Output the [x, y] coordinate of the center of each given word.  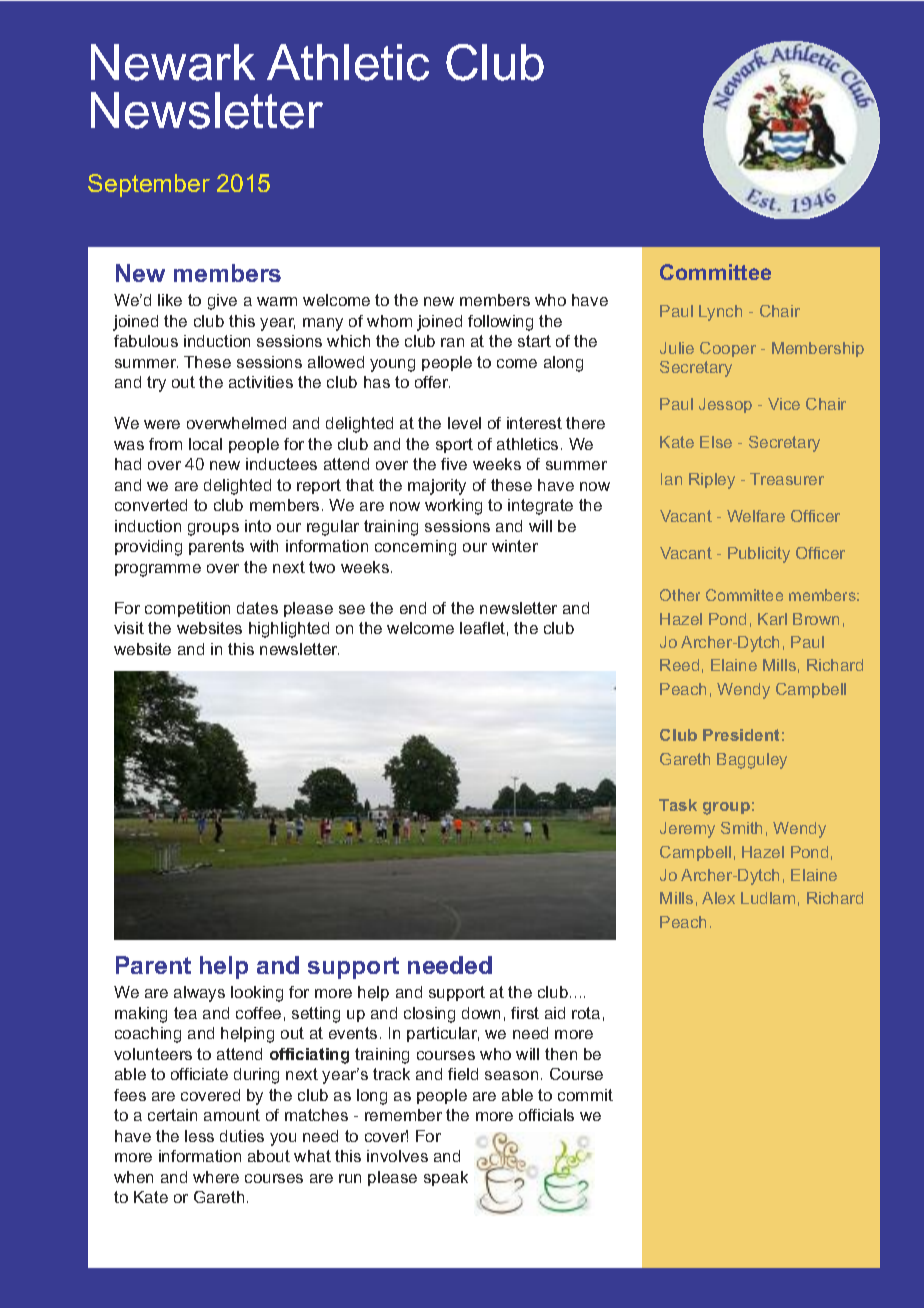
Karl [772, 619]
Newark [173, 62]
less [199, 1136]
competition [187, 609]
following [500, 323]
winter [515, 546]
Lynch [720, 313]
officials [546, 1115]
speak [446, 1178]
